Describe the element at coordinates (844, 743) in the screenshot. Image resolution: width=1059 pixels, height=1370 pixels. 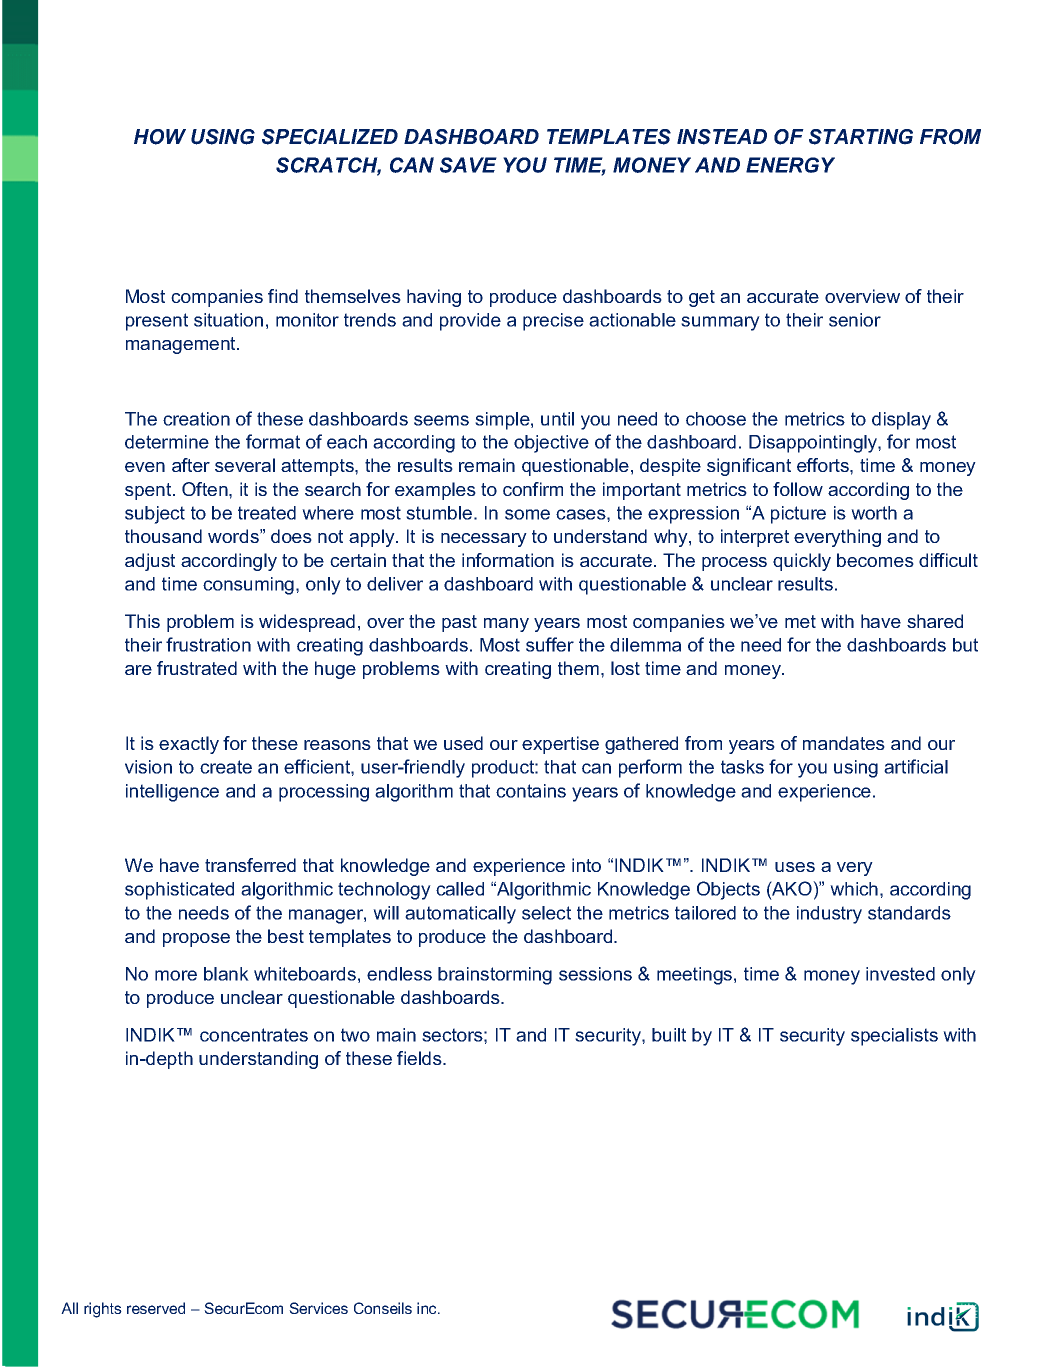
I see `mandates` at that location.
